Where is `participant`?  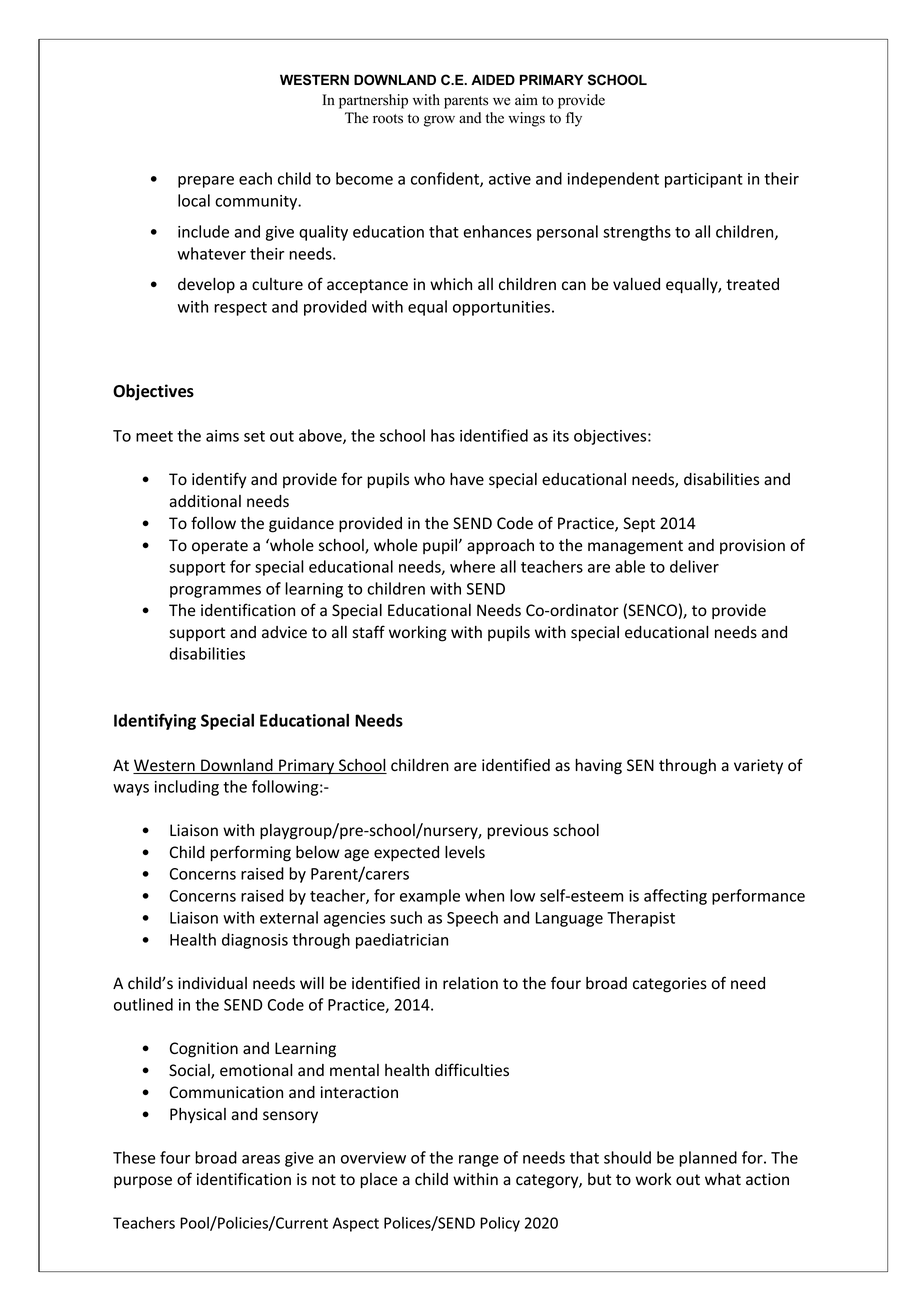 participant is located at coordinates (704, 180).
